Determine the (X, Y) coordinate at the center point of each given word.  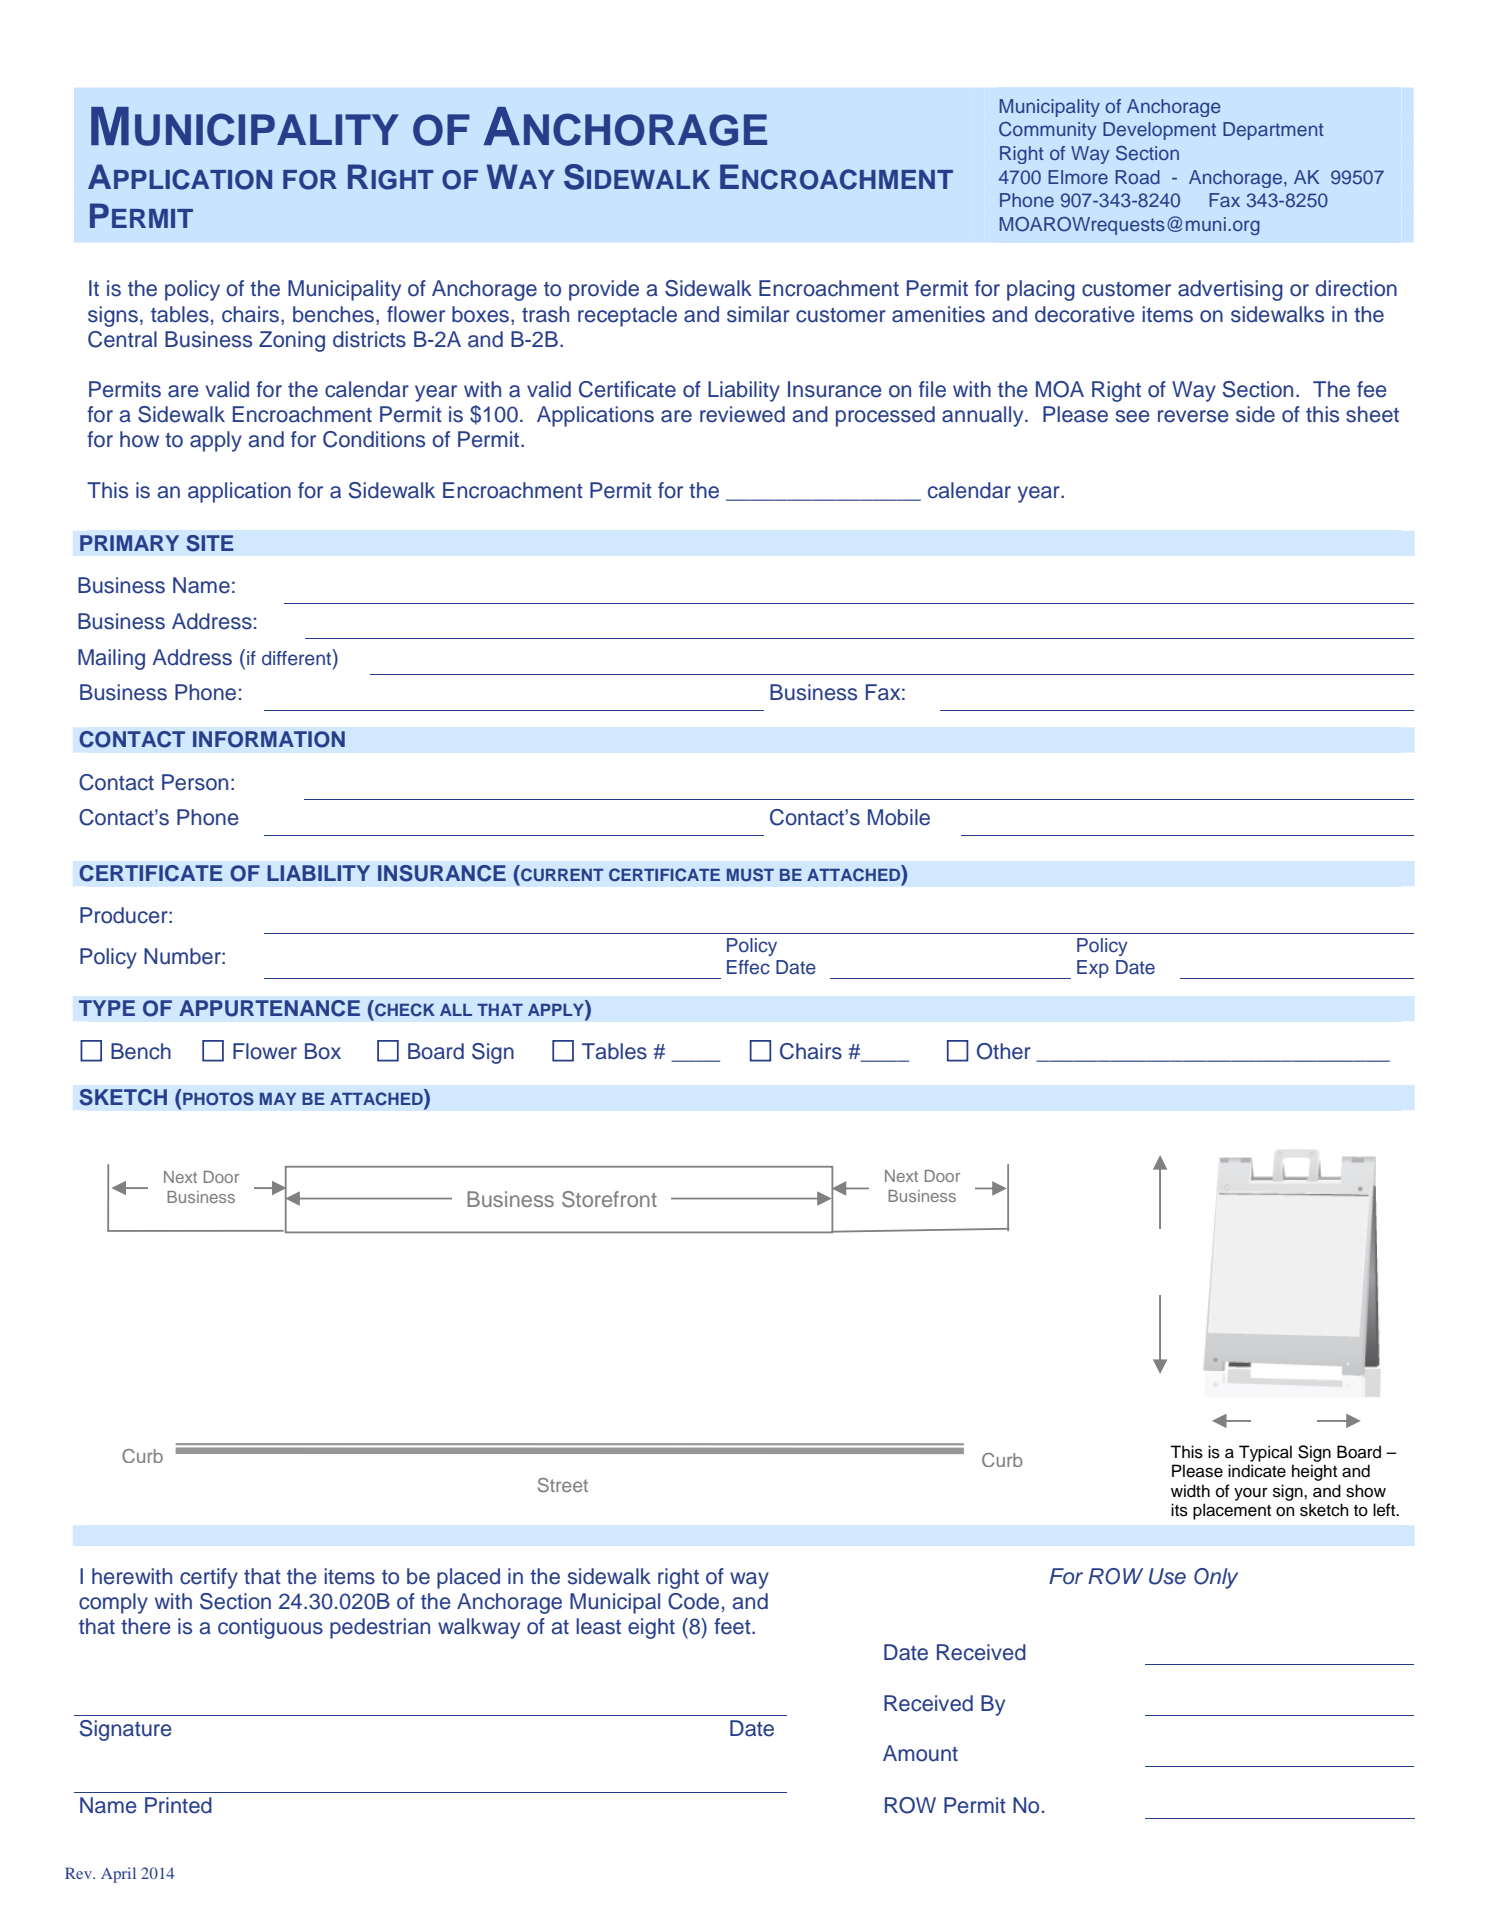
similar (758, 314)
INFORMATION (269, 739)
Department (1273, 131)
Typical (1265, 1453)
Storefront (609, 1199)
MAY (278, 1099)
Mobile (899, 817)
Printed (178, 1805)
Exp (1093, 969)
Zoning (292, 341)
